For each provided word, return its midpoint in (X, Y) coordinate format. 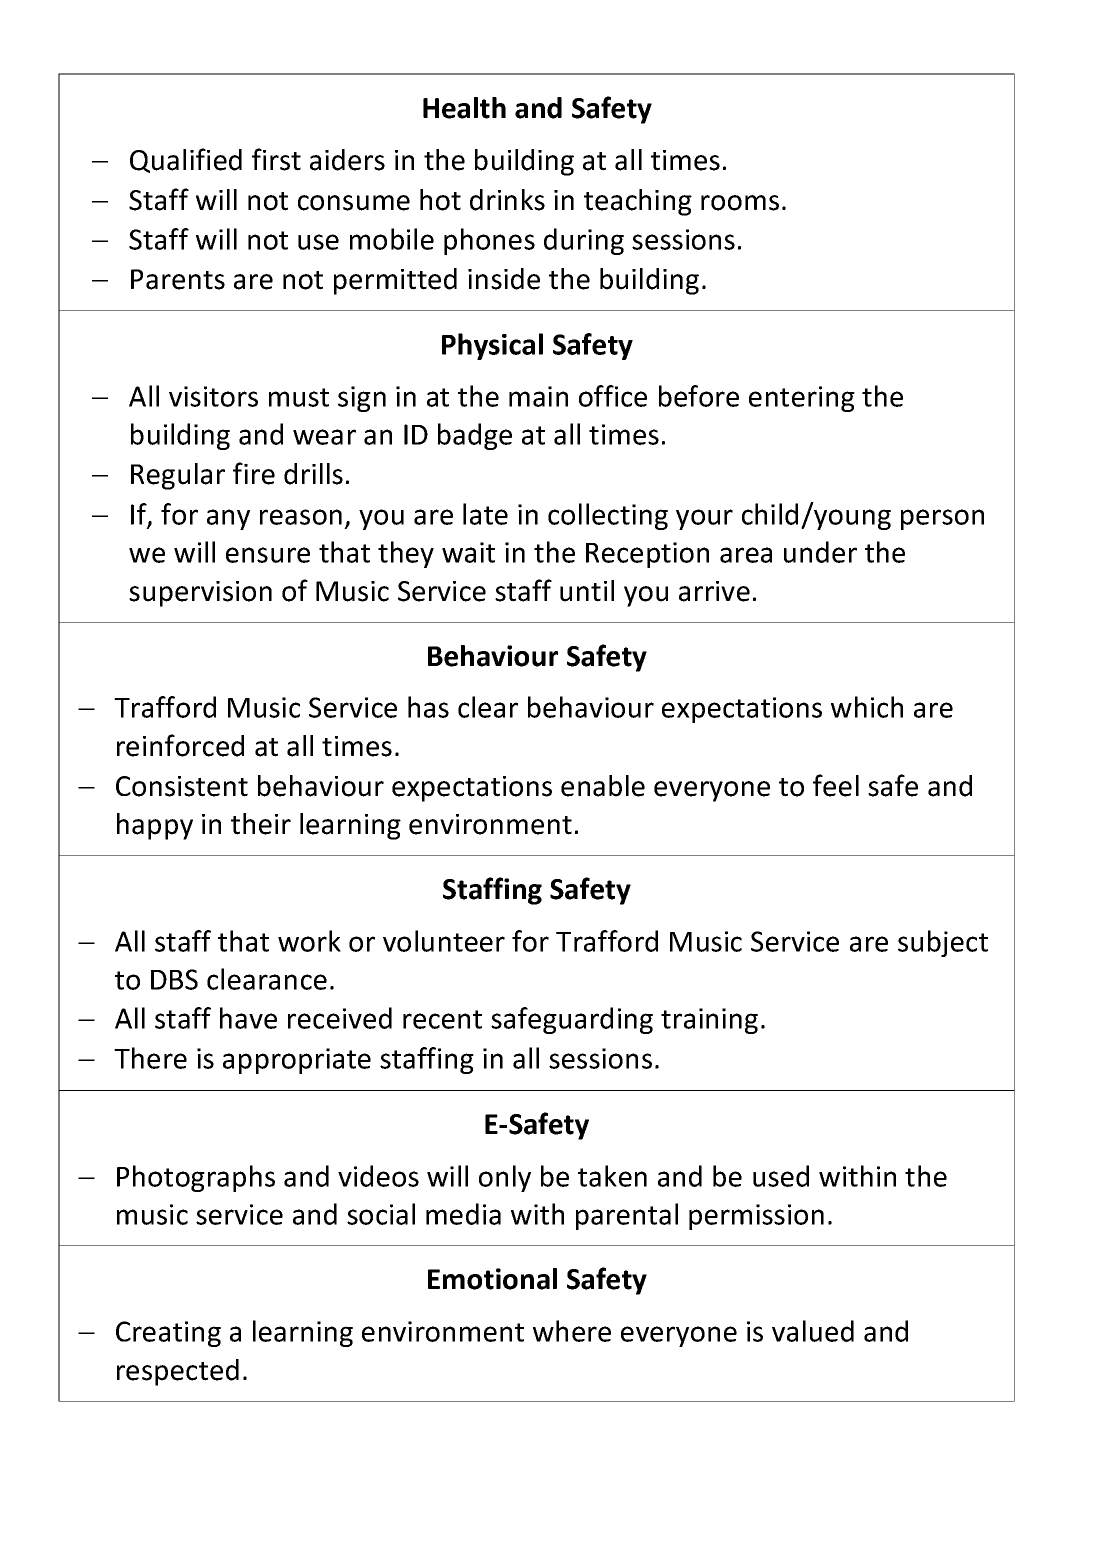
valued (813, 1331)
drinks (507, 200)
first (276, 159)
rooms (740, 203)
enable (603, 786)
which (867, 707)
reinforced (180, 745)
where (572, 1331)
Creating (168, 1334)
